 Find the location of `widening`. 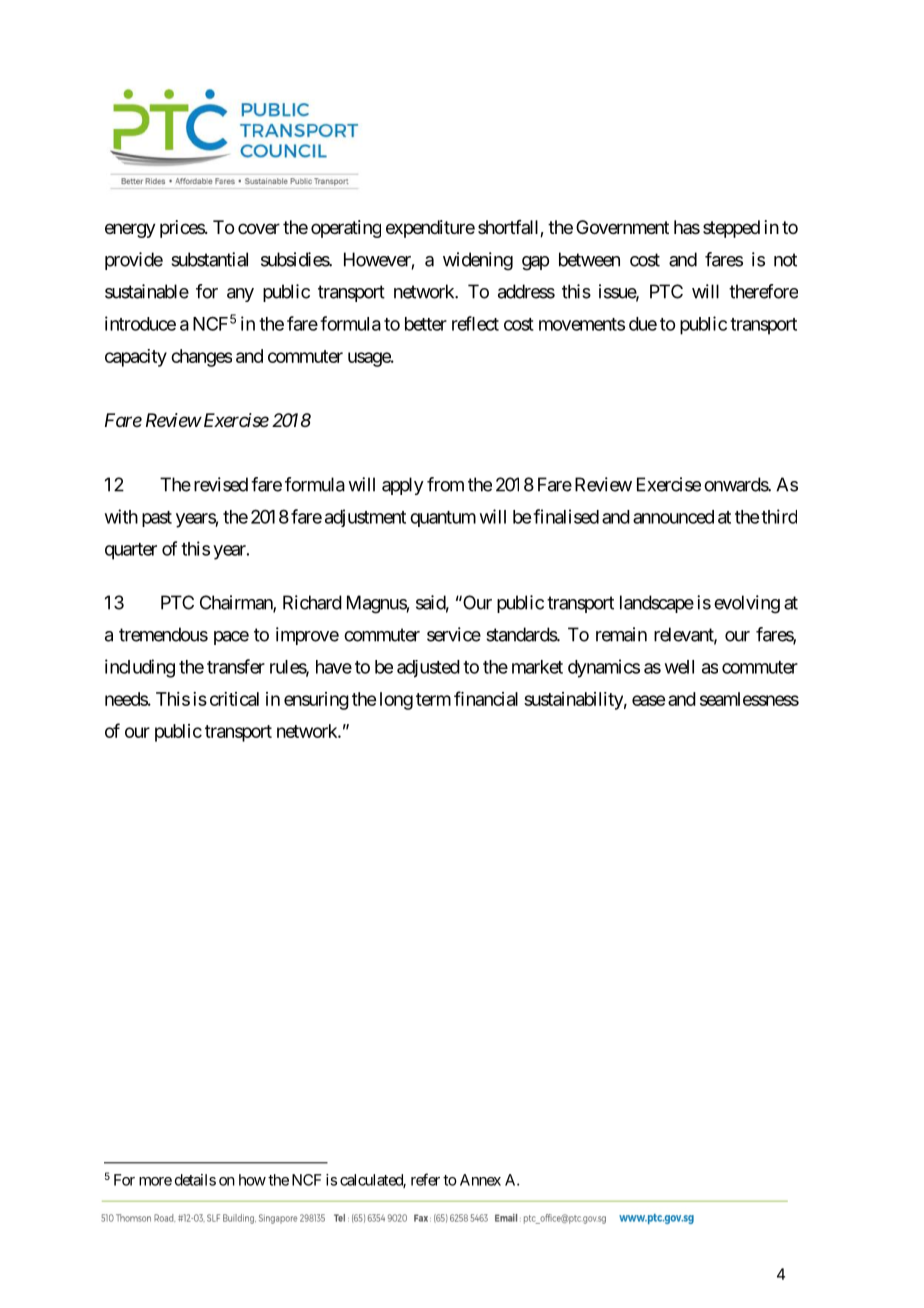

widening is located at coordinates (478, 261).
